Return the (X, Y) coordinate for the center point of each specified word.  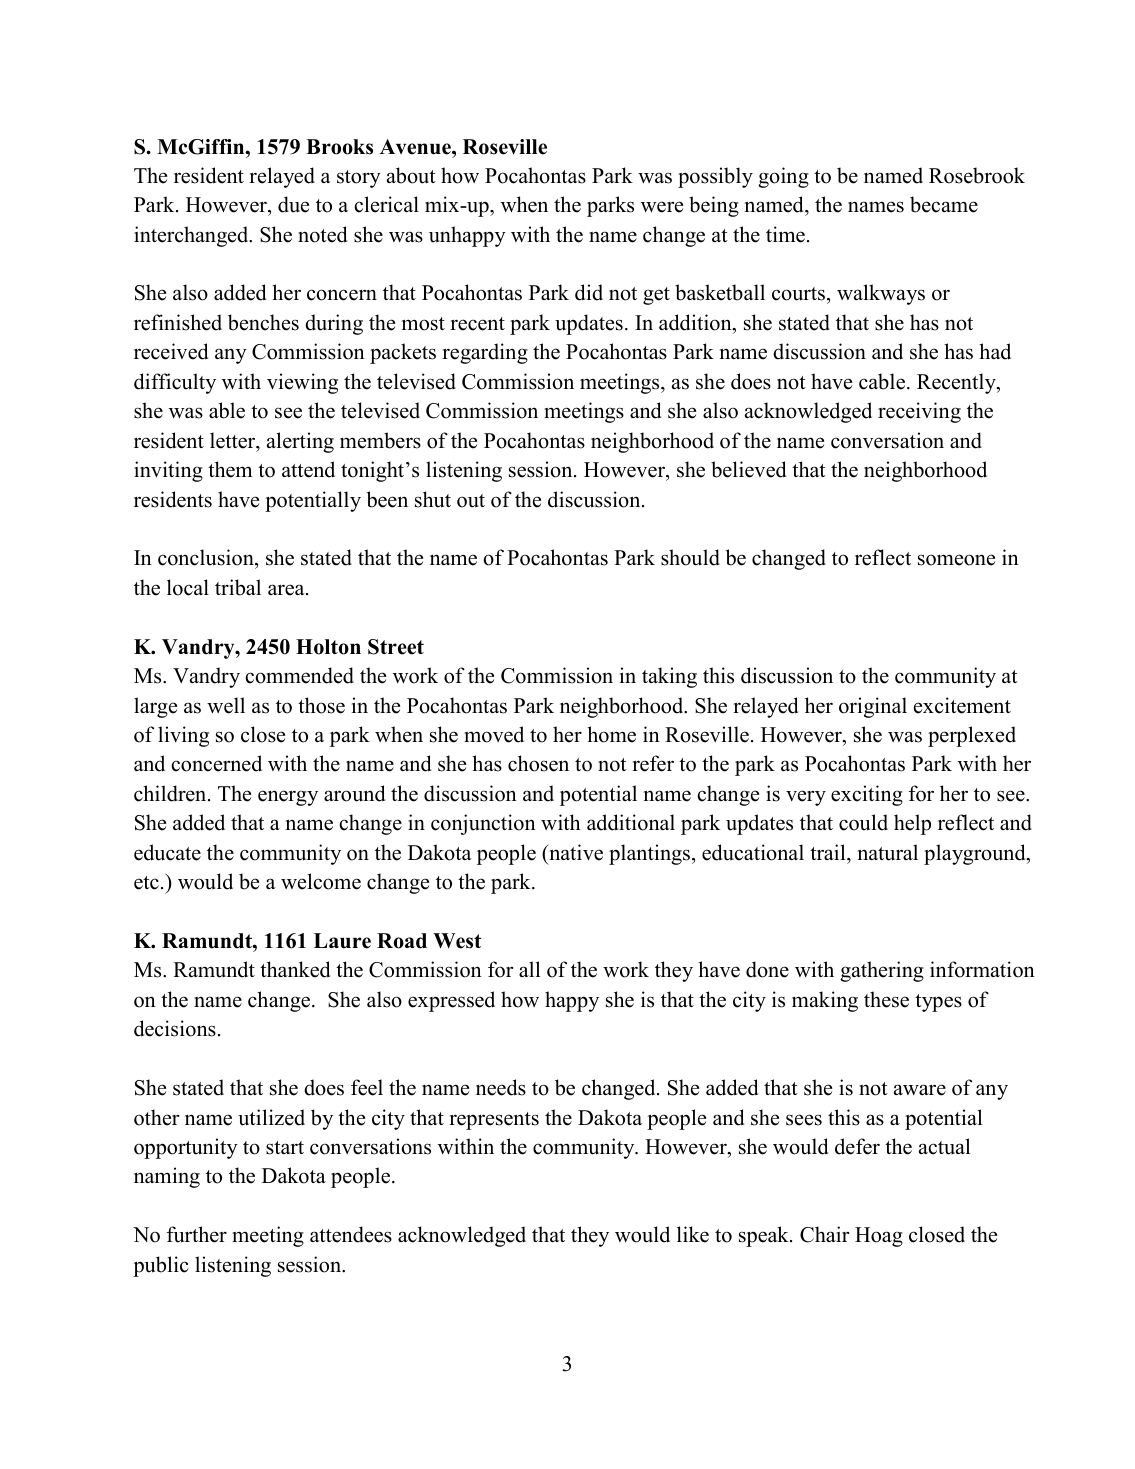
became (944, 204)
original (873, 707)
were (662, 207)
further (197, 1234)
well (226, 705)
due (293, 204)
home (611, 734)
